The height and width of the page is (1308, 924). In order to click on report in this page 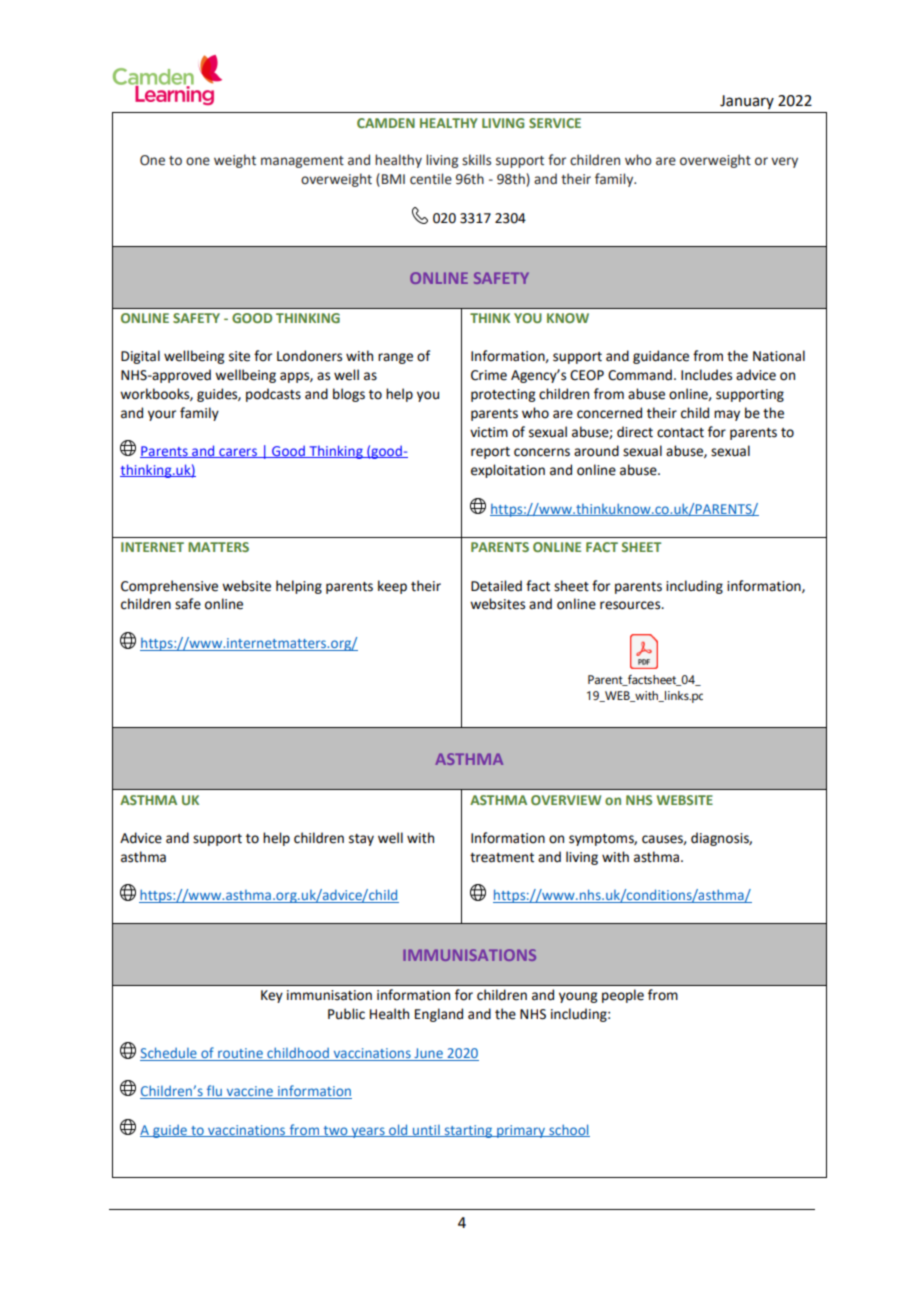, I will do `click(490, 453)`.
